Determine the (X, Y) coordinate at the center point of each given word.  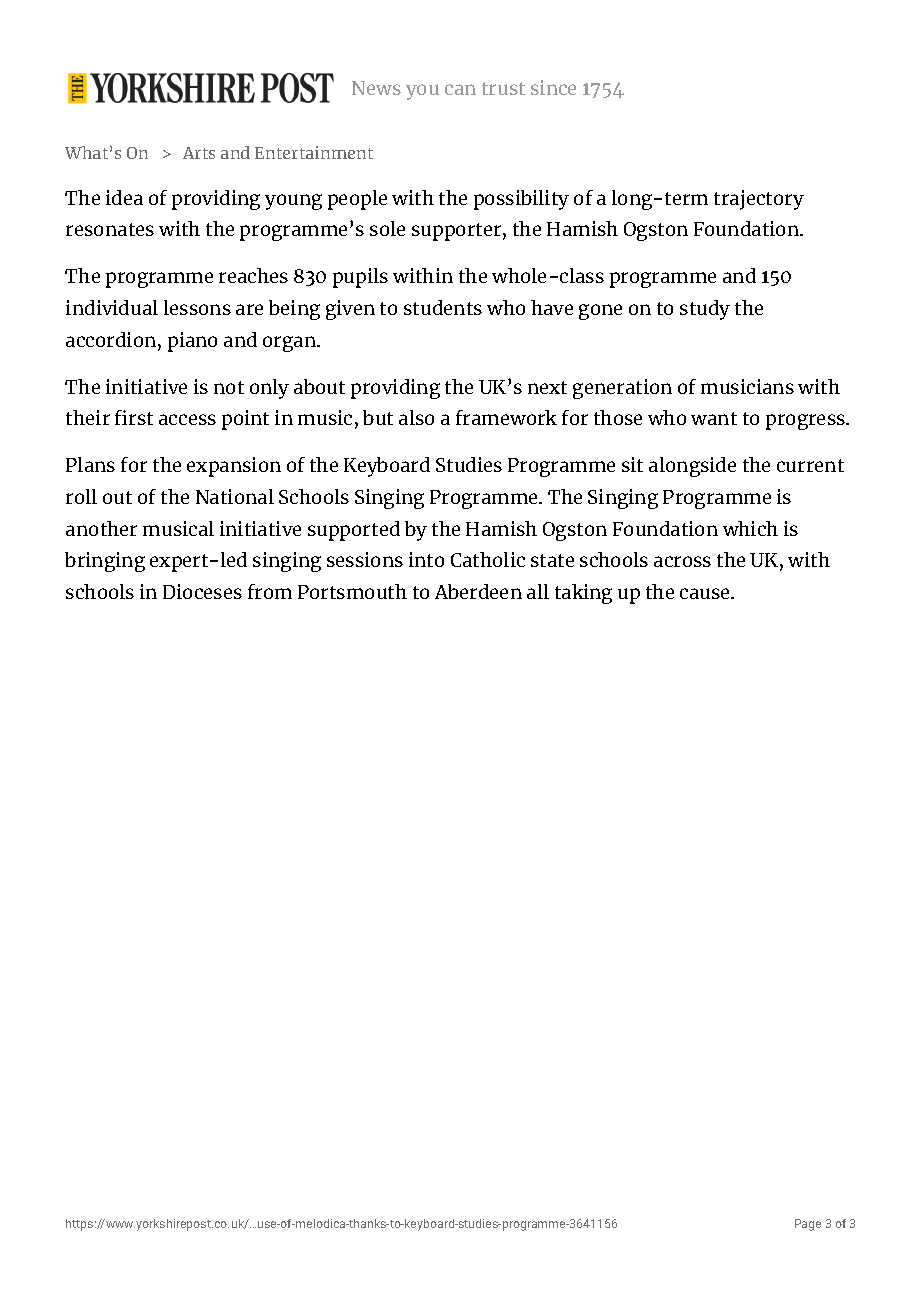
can (460, 89)
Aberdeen (478, 591)
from (270, 591)
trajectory (759, 200)
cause (706, 593)
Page (808, 1225)
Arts (199, 153)
